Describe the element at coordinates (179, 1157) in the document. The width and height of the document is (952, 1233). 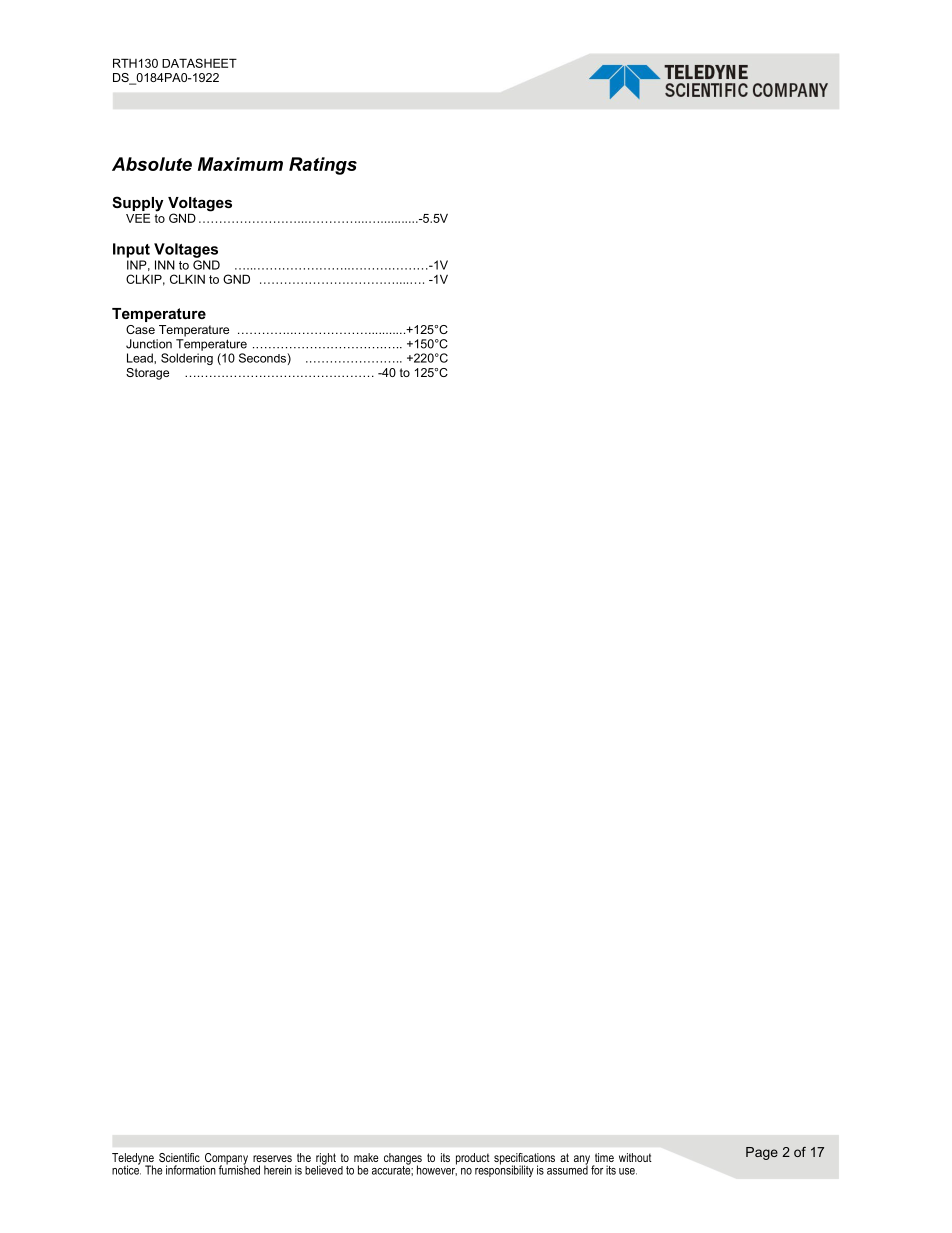
I see `Scientific` at that location.
